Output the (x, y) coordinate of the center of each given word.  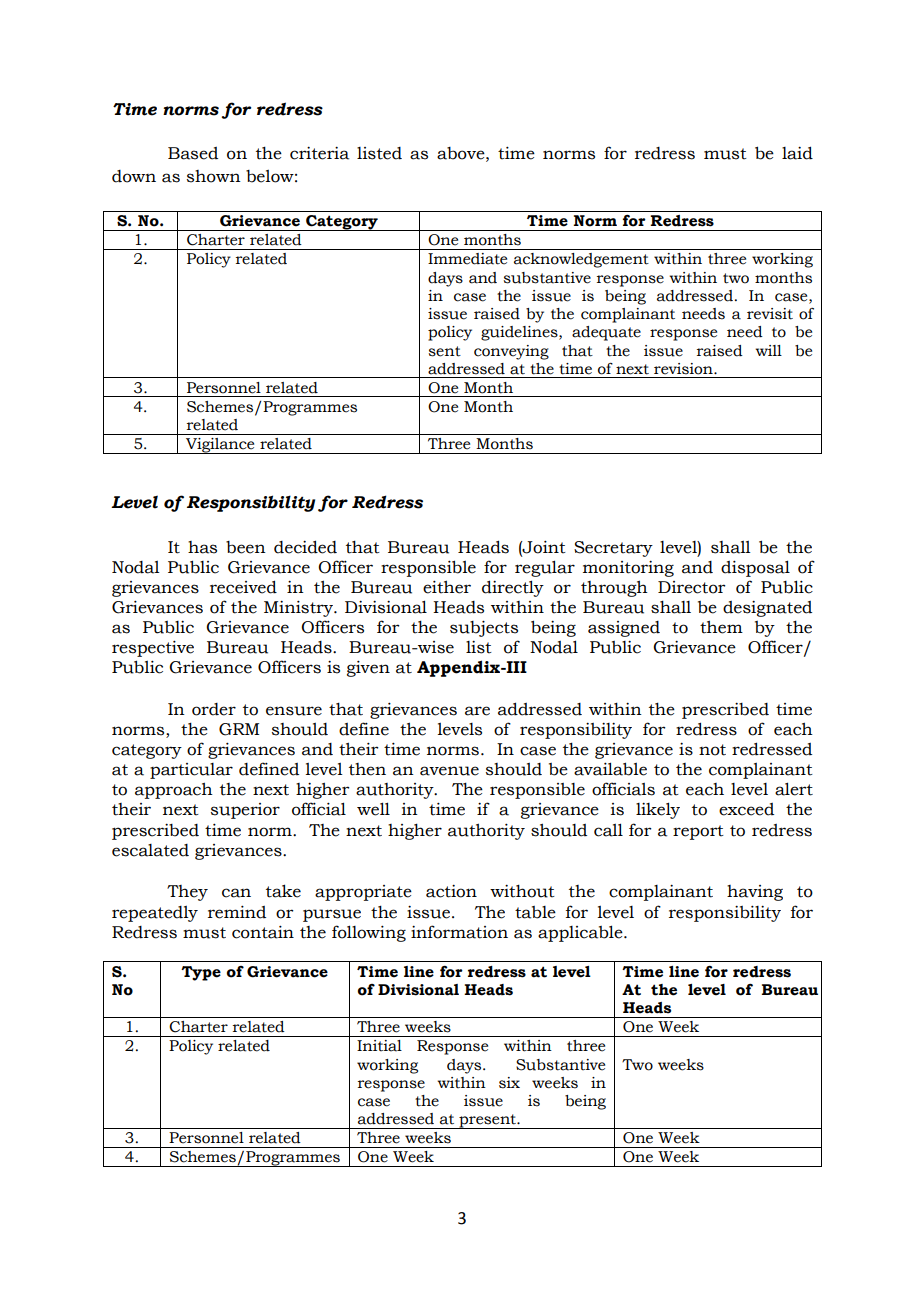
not (712, 750)
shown (214, 176)
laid (797, 153)
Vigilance (220, 446)
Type (201, 973)
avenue (449, 771)
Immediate (467, 259)
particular (191, 771)
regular (545, 568)
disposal (755, 568)
